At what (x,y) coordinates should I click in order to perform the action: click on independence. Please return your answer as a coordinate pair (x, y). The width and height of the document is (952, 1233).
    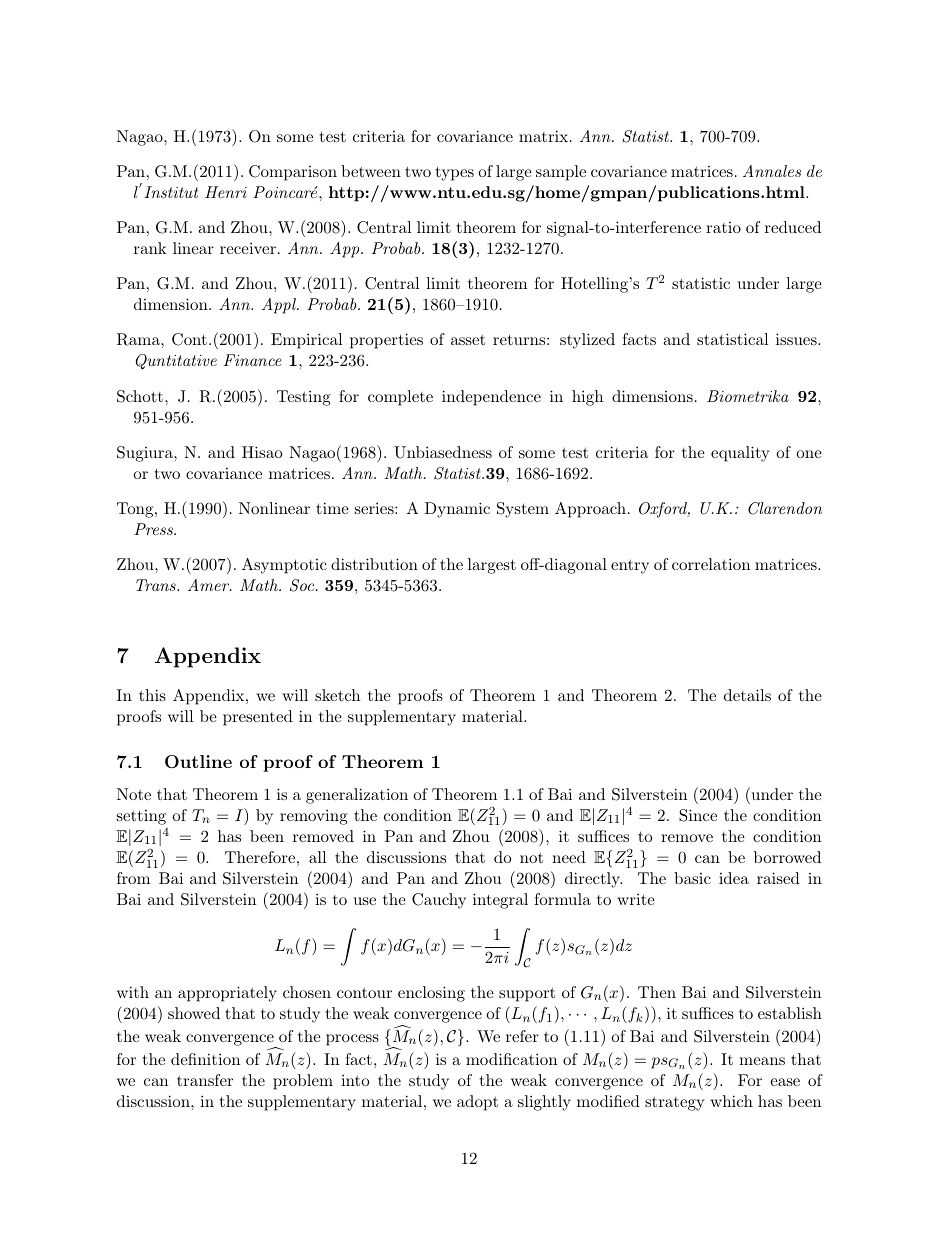
    Looking at the image, I should click on (491, 398).
